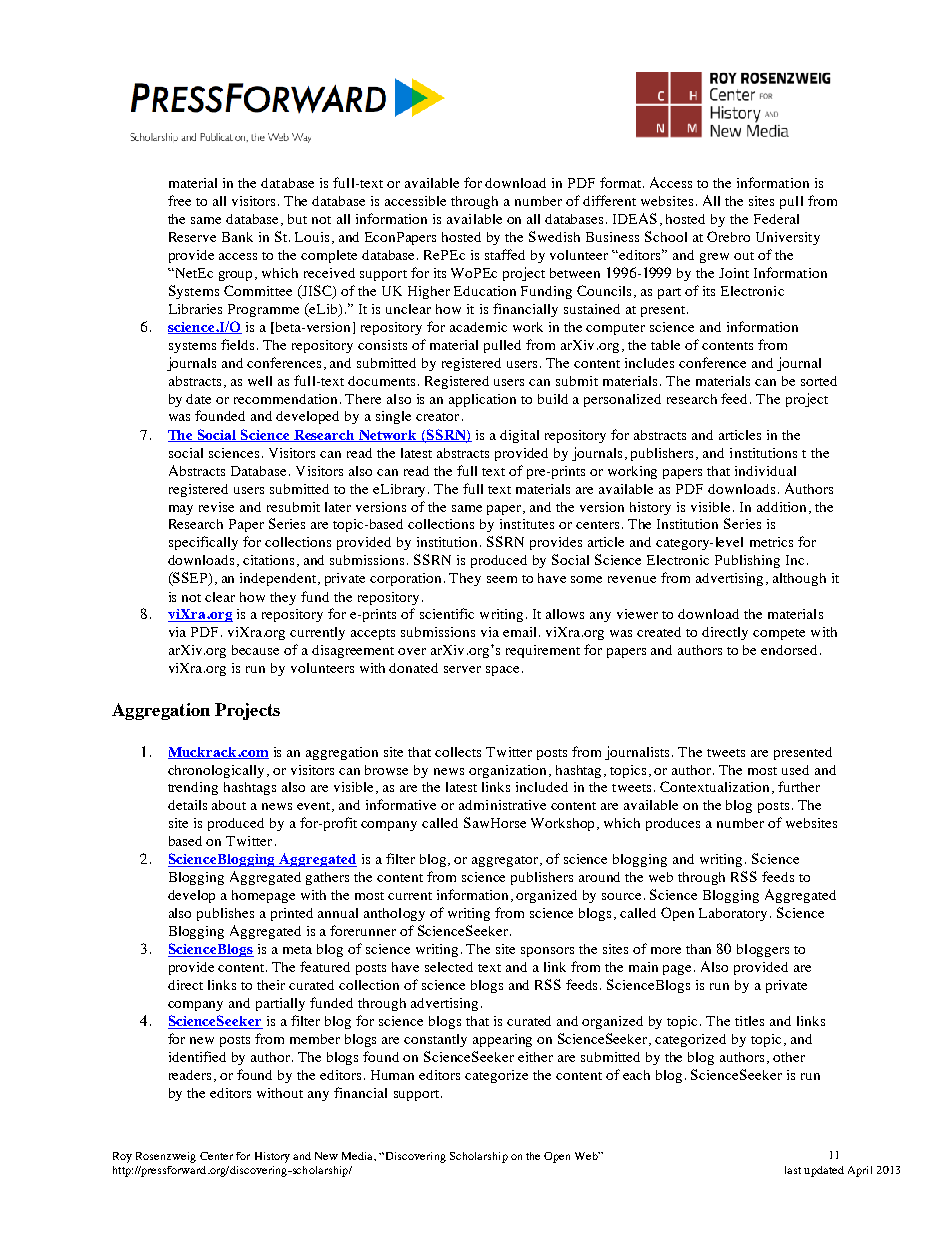  I want to click on Reserve, so click(192, 237).
